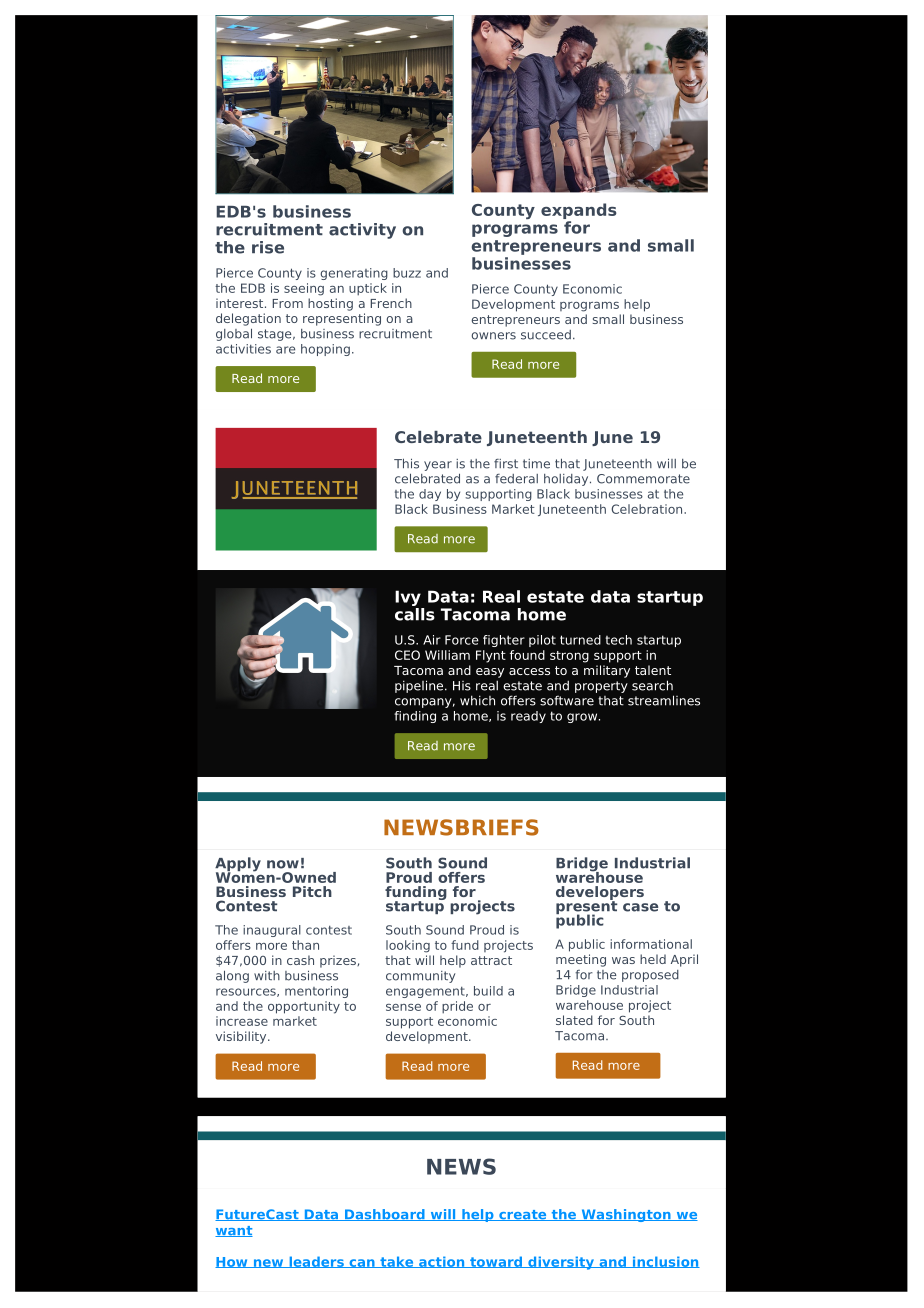  Describe the element at coordinates (283, 864) in the screenshot. I see `now` at that location.
